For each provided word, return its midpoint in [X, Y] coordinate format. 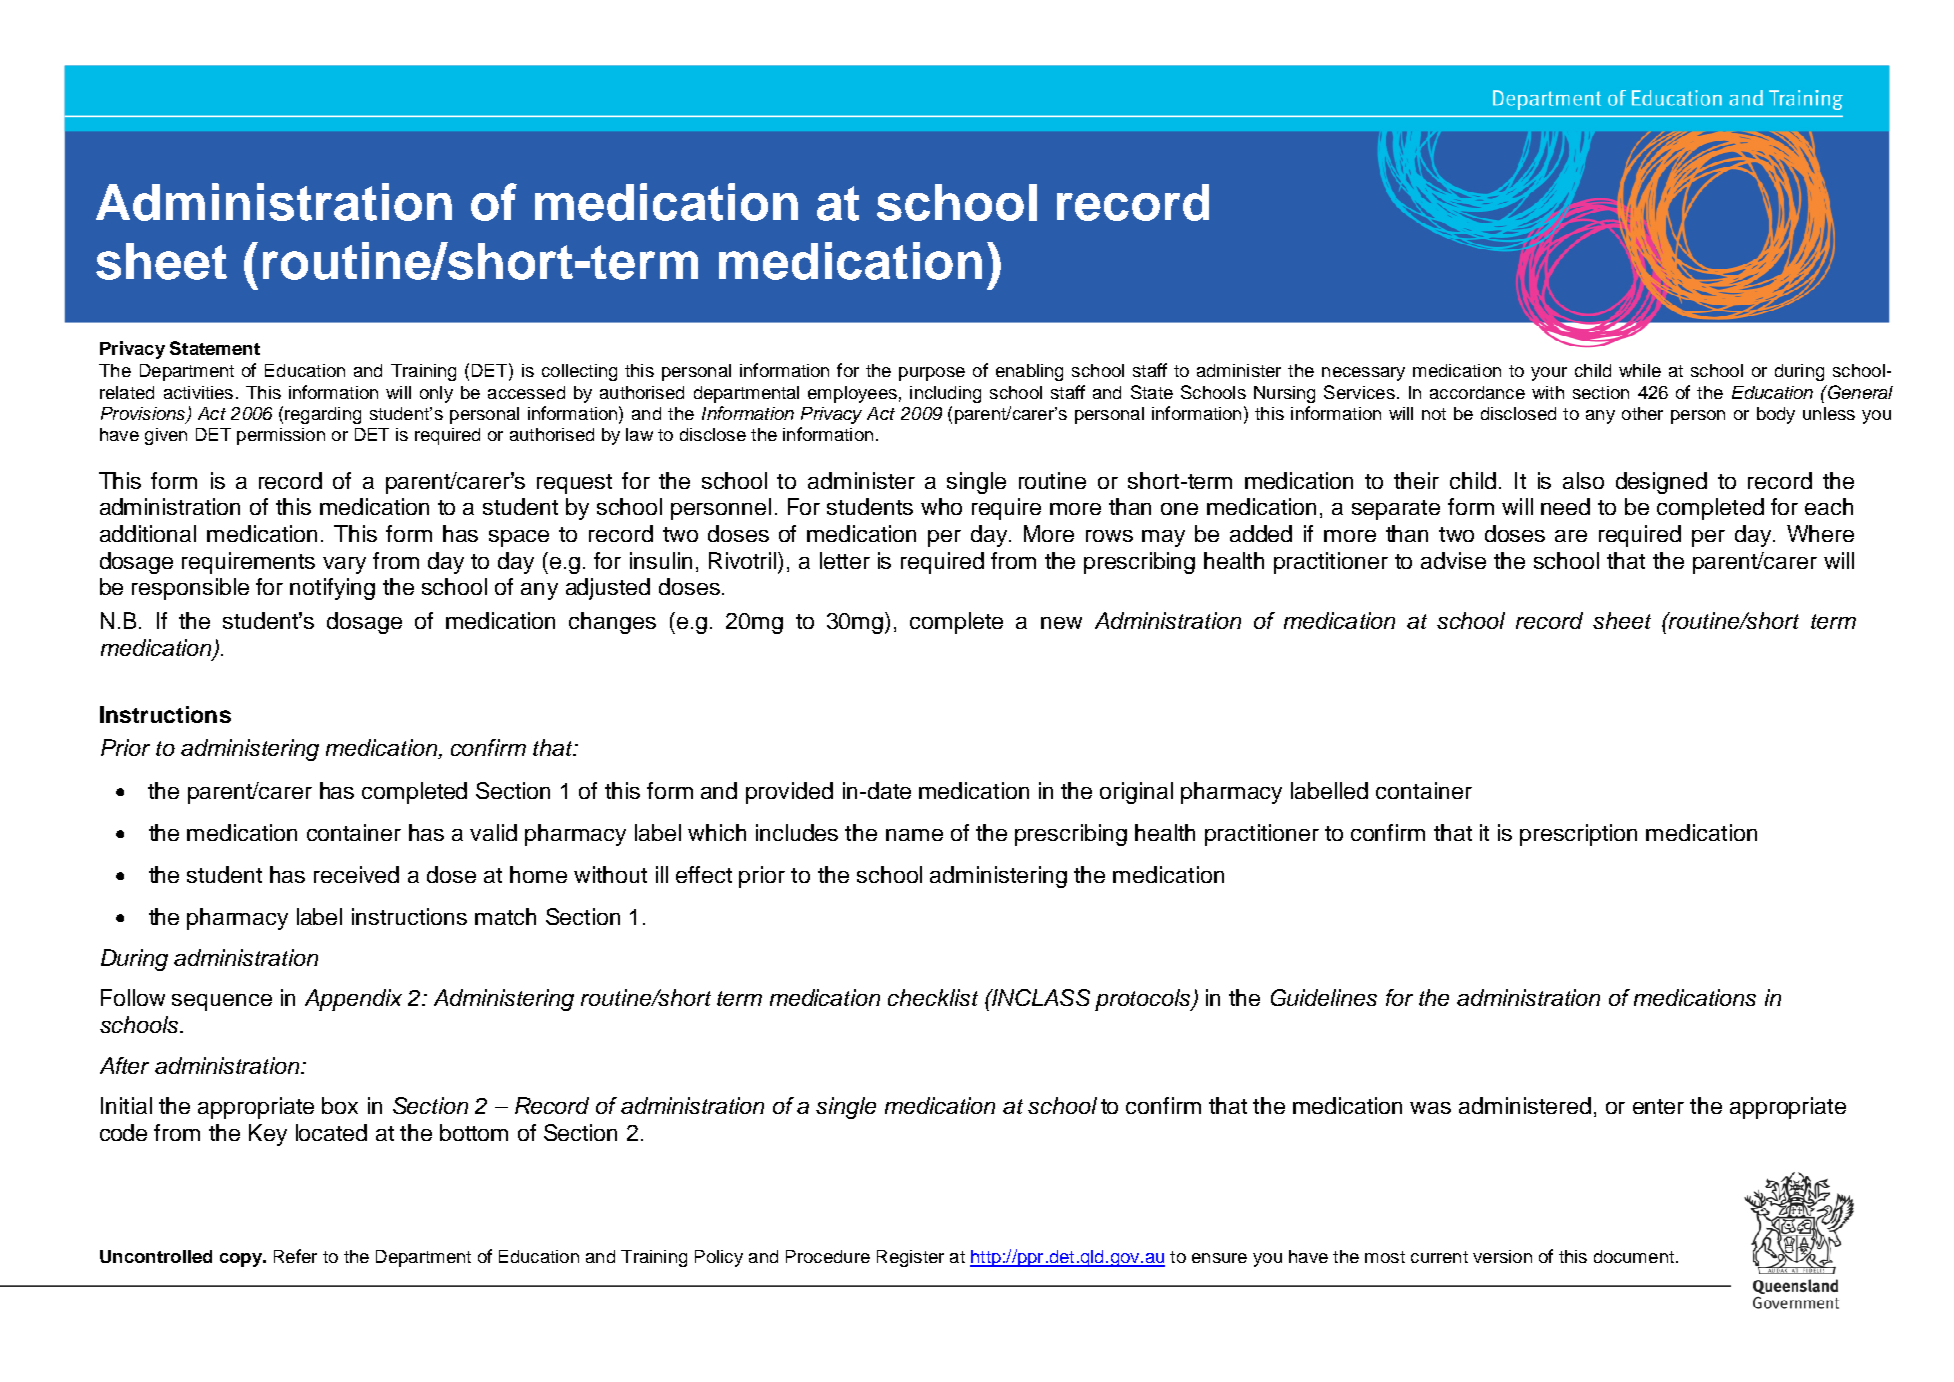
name [914, 835]
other [1642, 413]
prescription [1578, 835]
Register [910, 1258]
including [945, 394]
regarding [323, 415]
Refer [295, 1256]
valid [493, 832]
